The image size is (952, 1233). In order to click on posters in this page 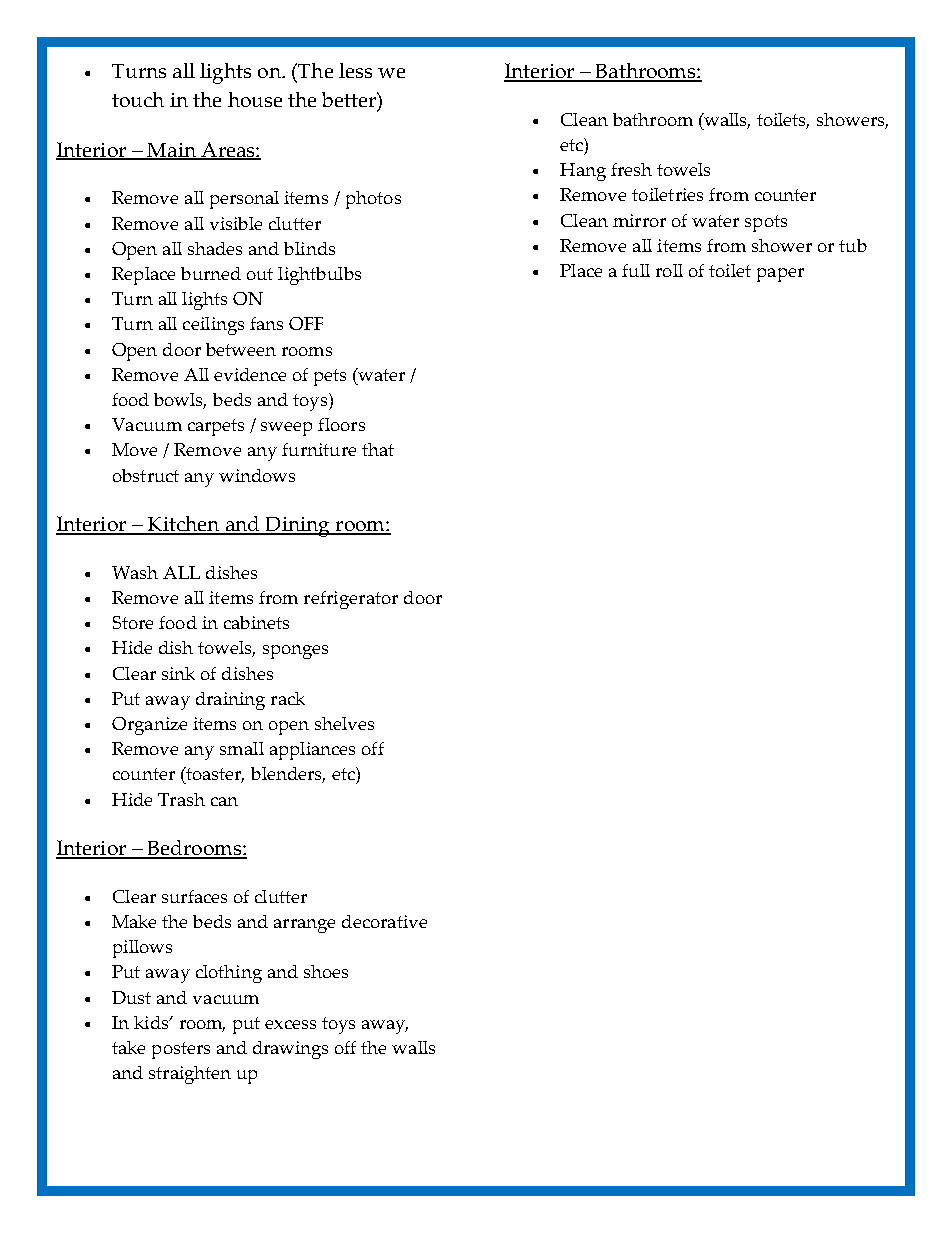, I will do `click(181, 1050)`.
